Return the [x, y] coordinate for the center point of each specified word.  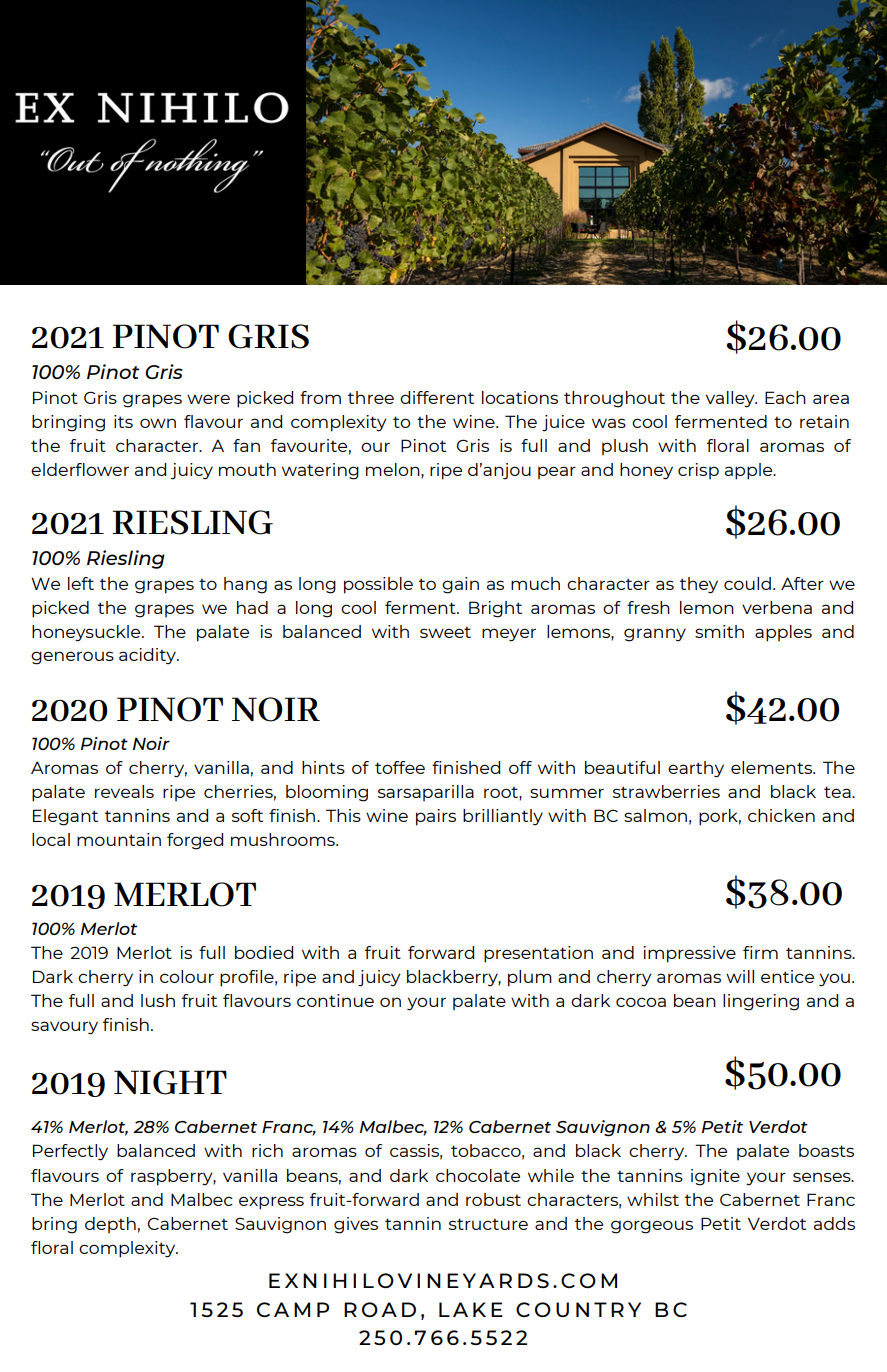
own [158, 423]
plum [530, 978]
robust [493, 1199]
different [437, 397]
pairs [436, 817]
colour [187, 976]
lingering [761, 1002]
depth [110, 1225]
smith [719, 631]
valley [731, 399]
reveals [124, 791]
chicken [781, 815]
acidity [148, 656]
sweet [445, 632]
